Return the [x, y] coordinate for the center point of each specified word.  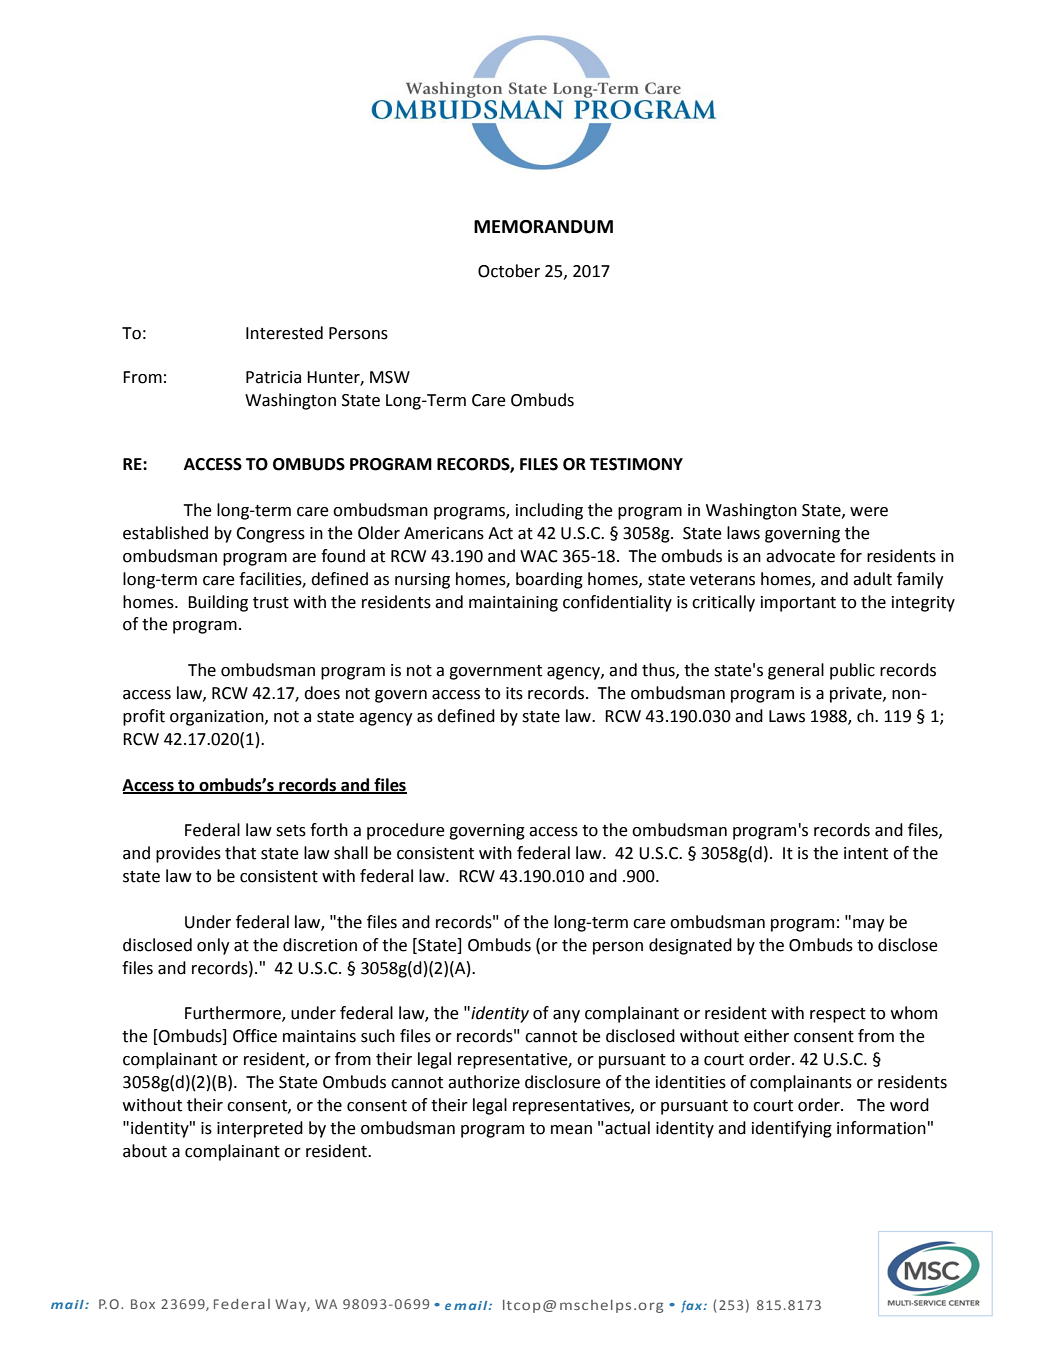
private [857, 695]
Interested [284, 333]
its [514, 693]
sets [291, 831]
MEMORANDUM [543, 227]
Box [143, 1304]
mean [571, 1130]
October [509, 271]
